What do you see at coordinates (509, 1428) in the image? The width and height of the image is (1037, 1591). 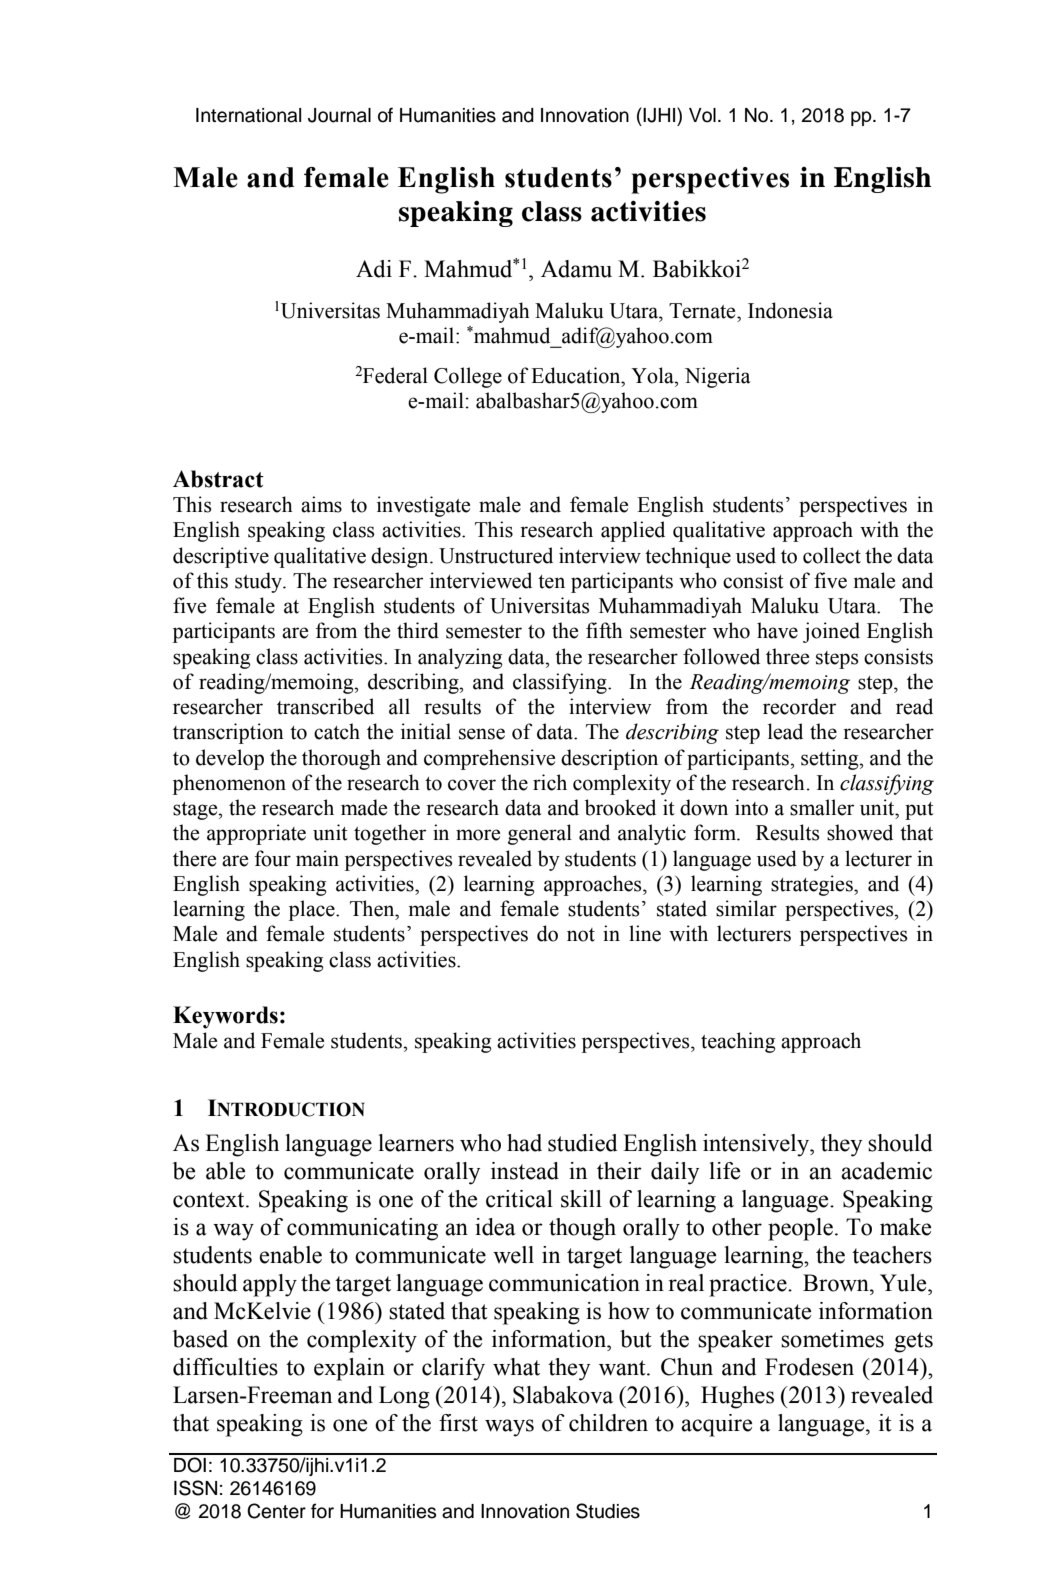 I see `ways` at bounding box center [509, 1428].
